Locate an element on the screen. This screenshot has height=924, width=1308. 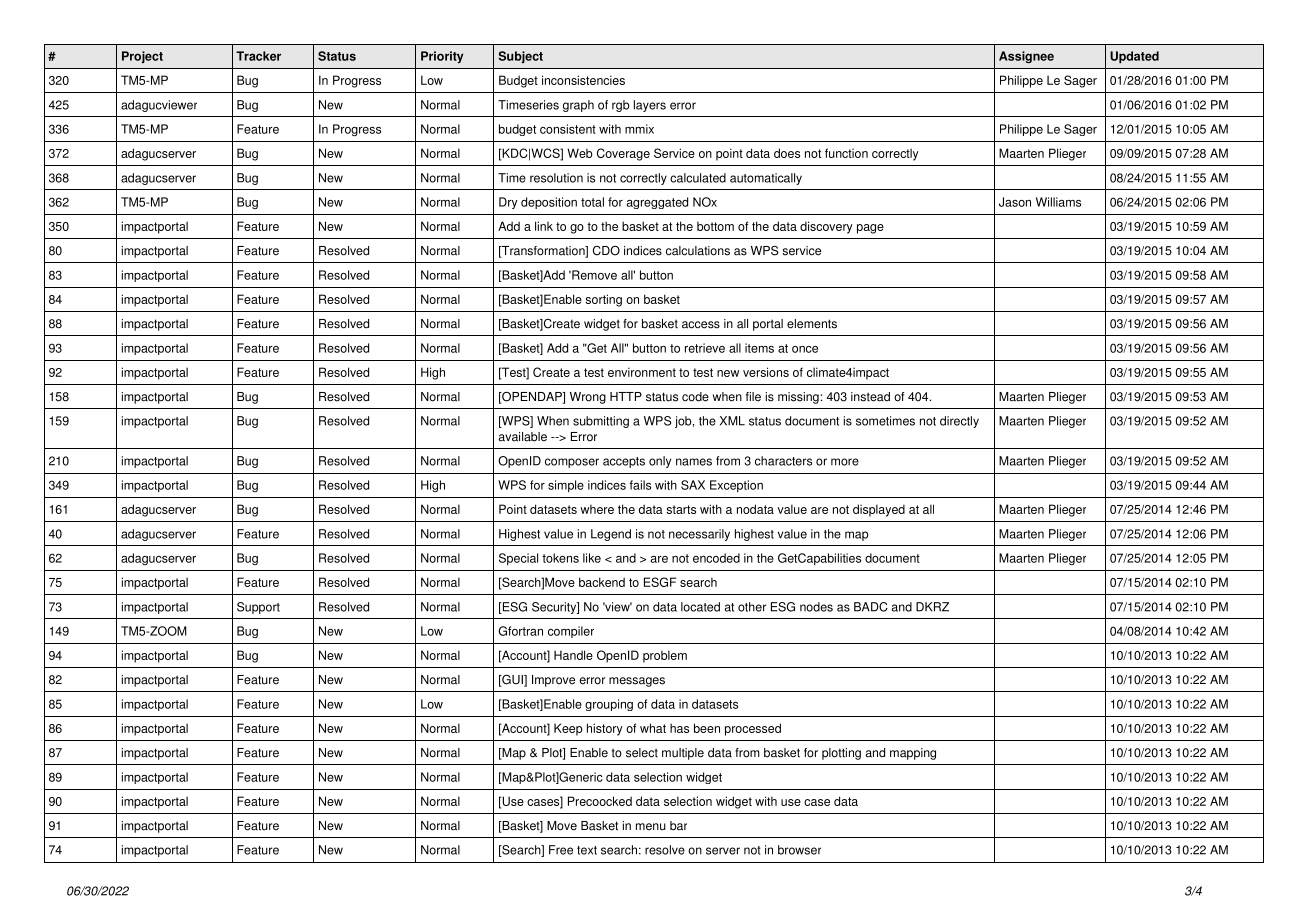
environment is located at coordinates (642, 372).
